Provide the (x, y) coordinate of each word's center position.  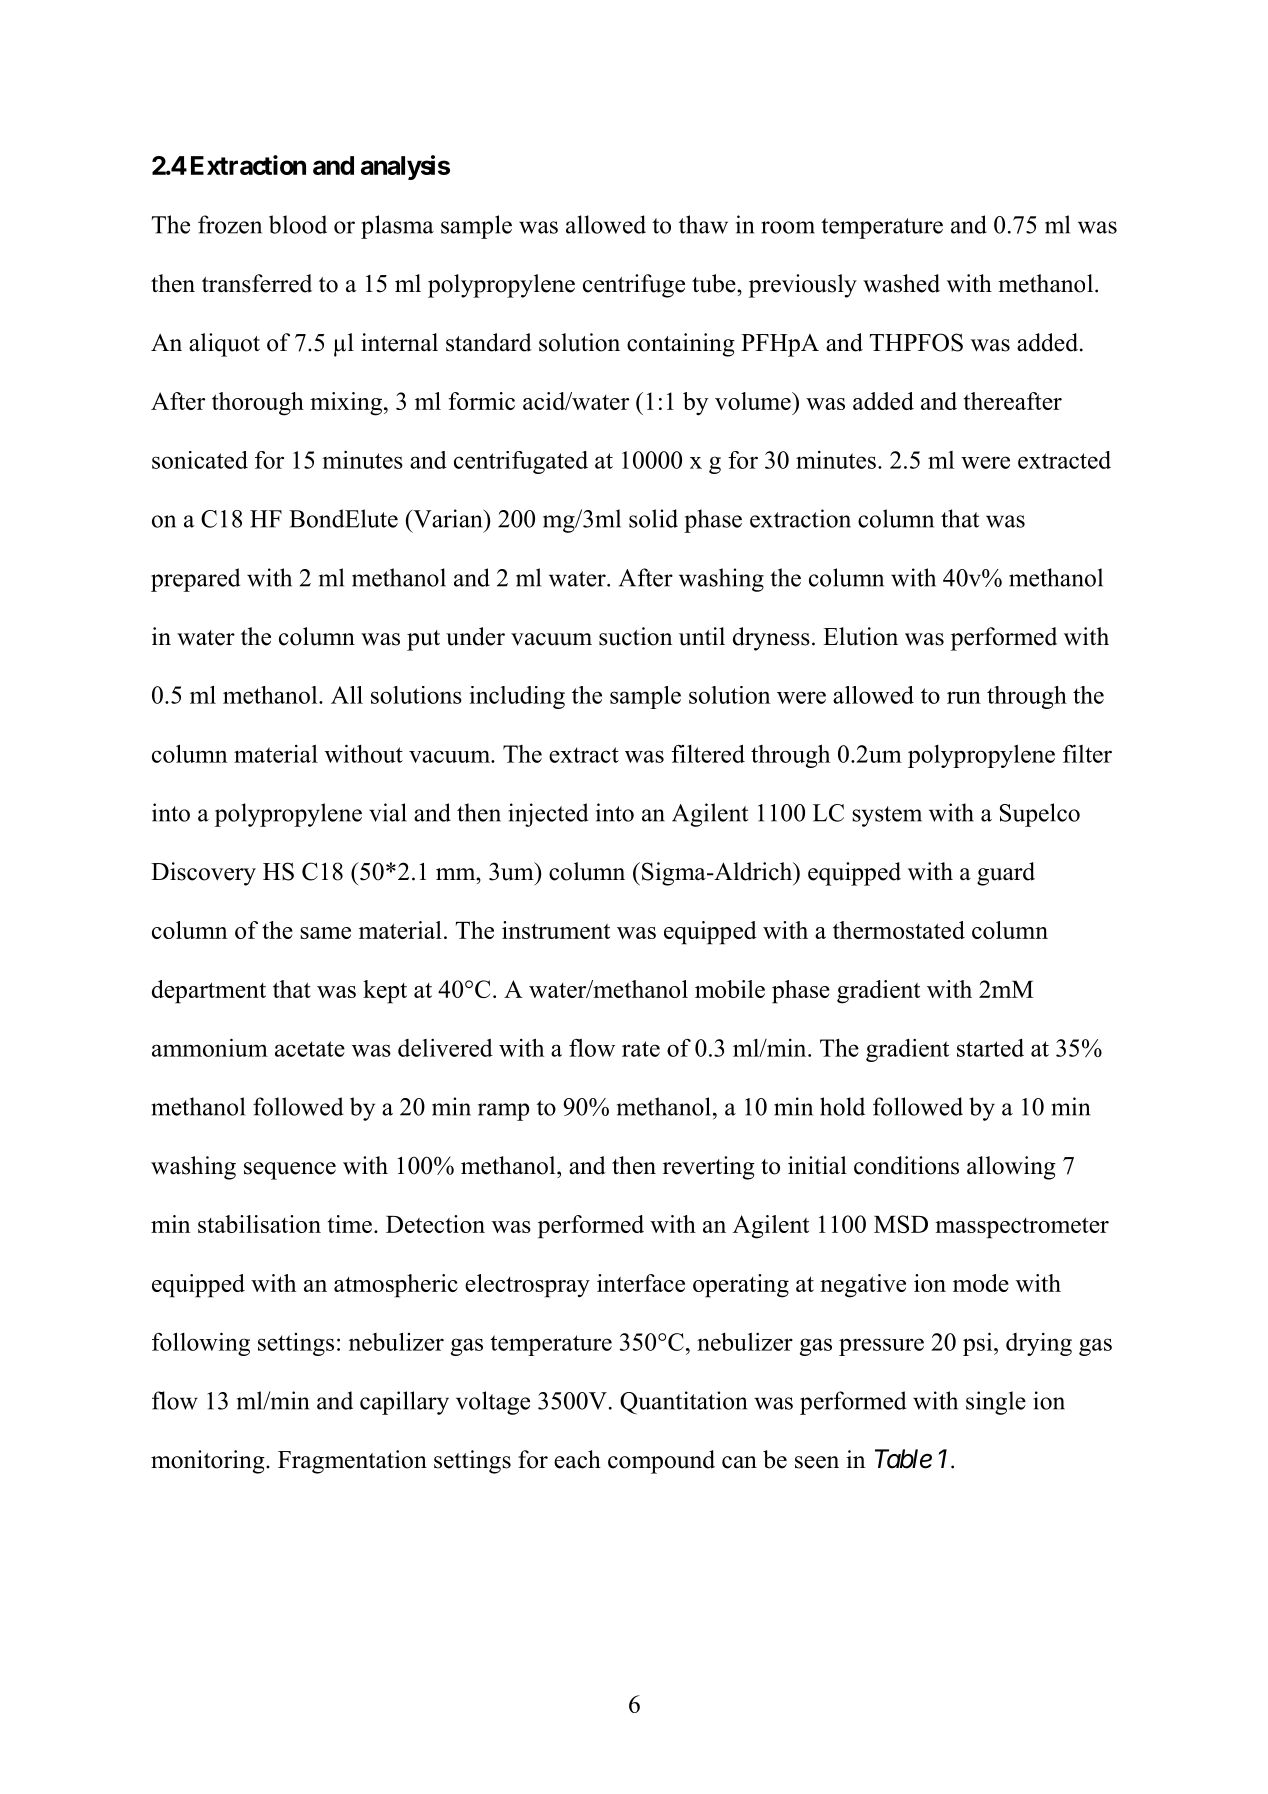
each (577, 1459)
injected (548, 815)
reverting (709, 1168)
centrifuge (634, 286)
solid (653, 518)
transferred (257, 283)
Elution (860, 636)
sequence (290, 1171)
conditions (906, 1165)
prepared (195, 580)
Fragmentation (352, 1462)
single (996, 1403)
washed (901, 283)
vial (388, 812)
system (887, 816)
